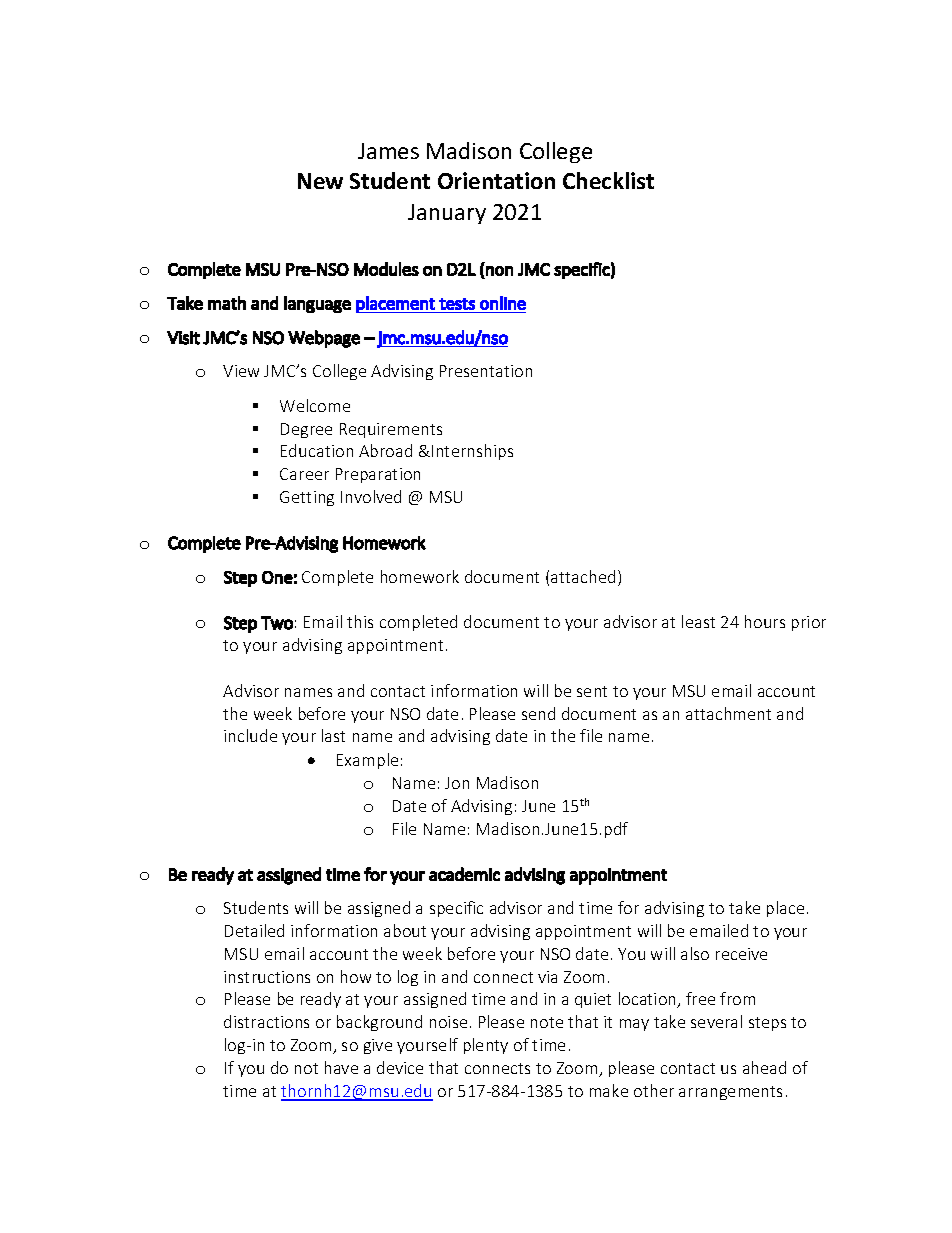  Describe the element at coordinates (304, 474) in the screenshot. I see `Career` at that location.
